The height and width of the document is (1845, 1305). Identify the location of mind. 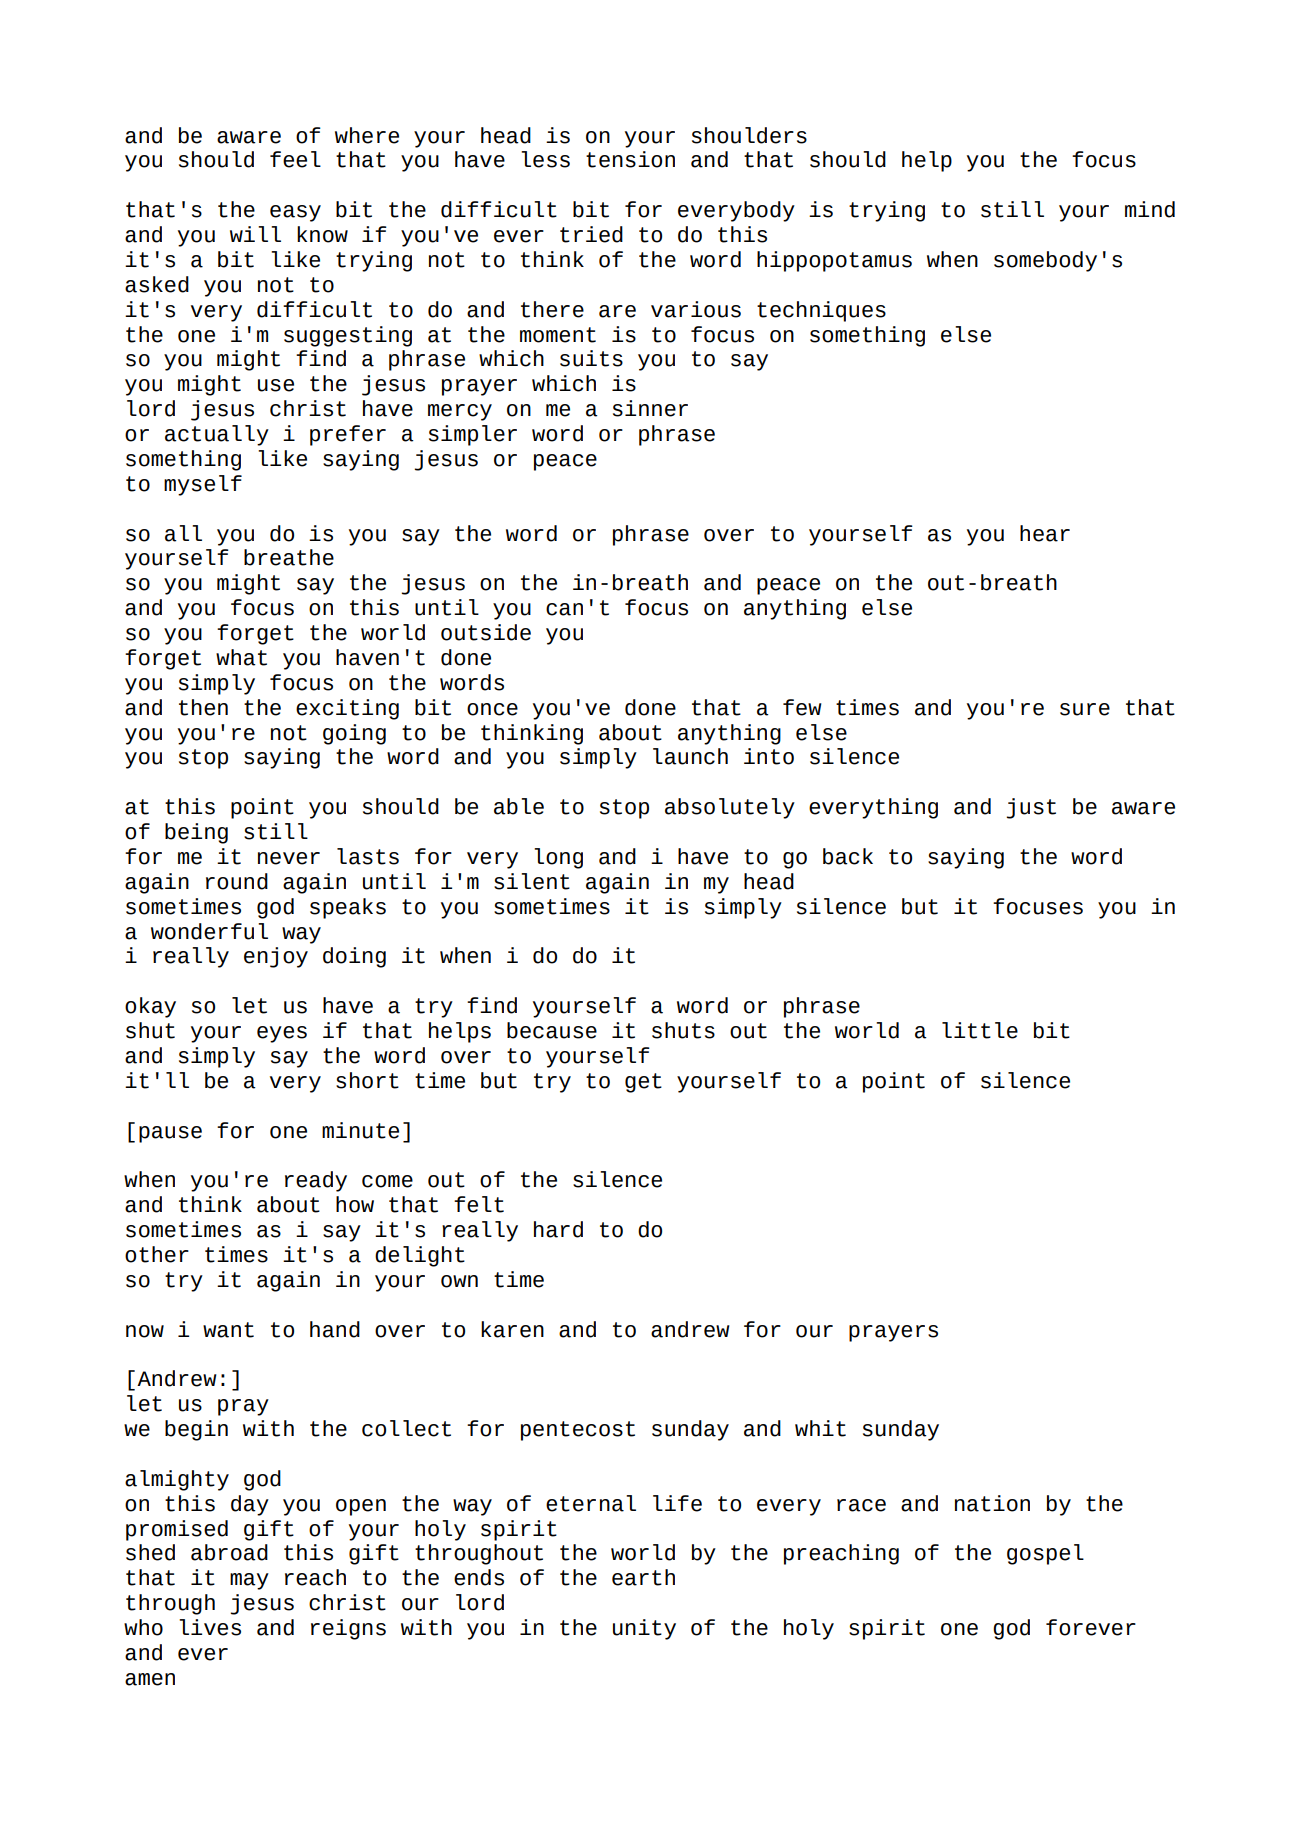
(1150, 209).
